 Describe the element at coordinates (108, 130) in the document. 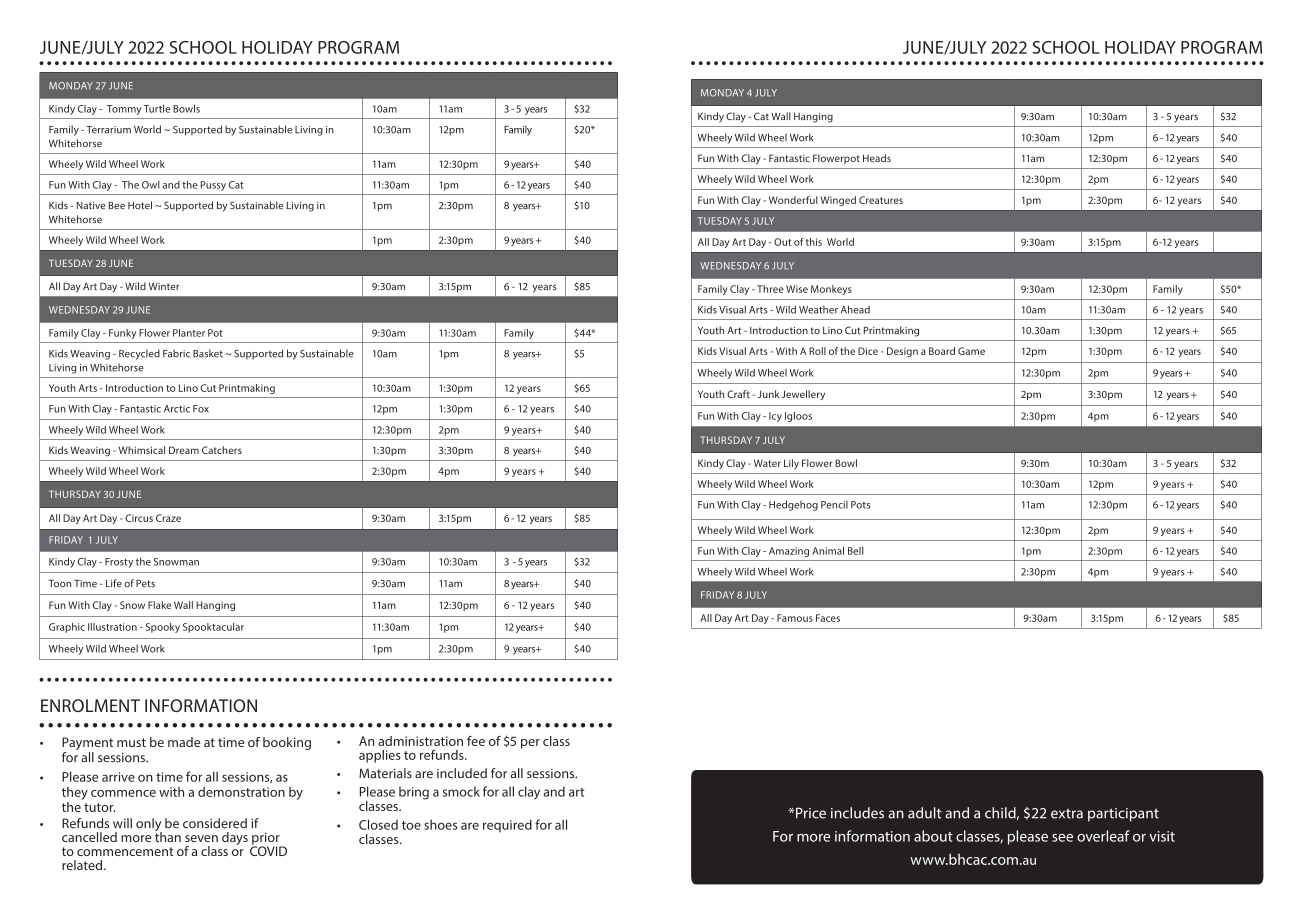

I see `Terrarium` at that location.
